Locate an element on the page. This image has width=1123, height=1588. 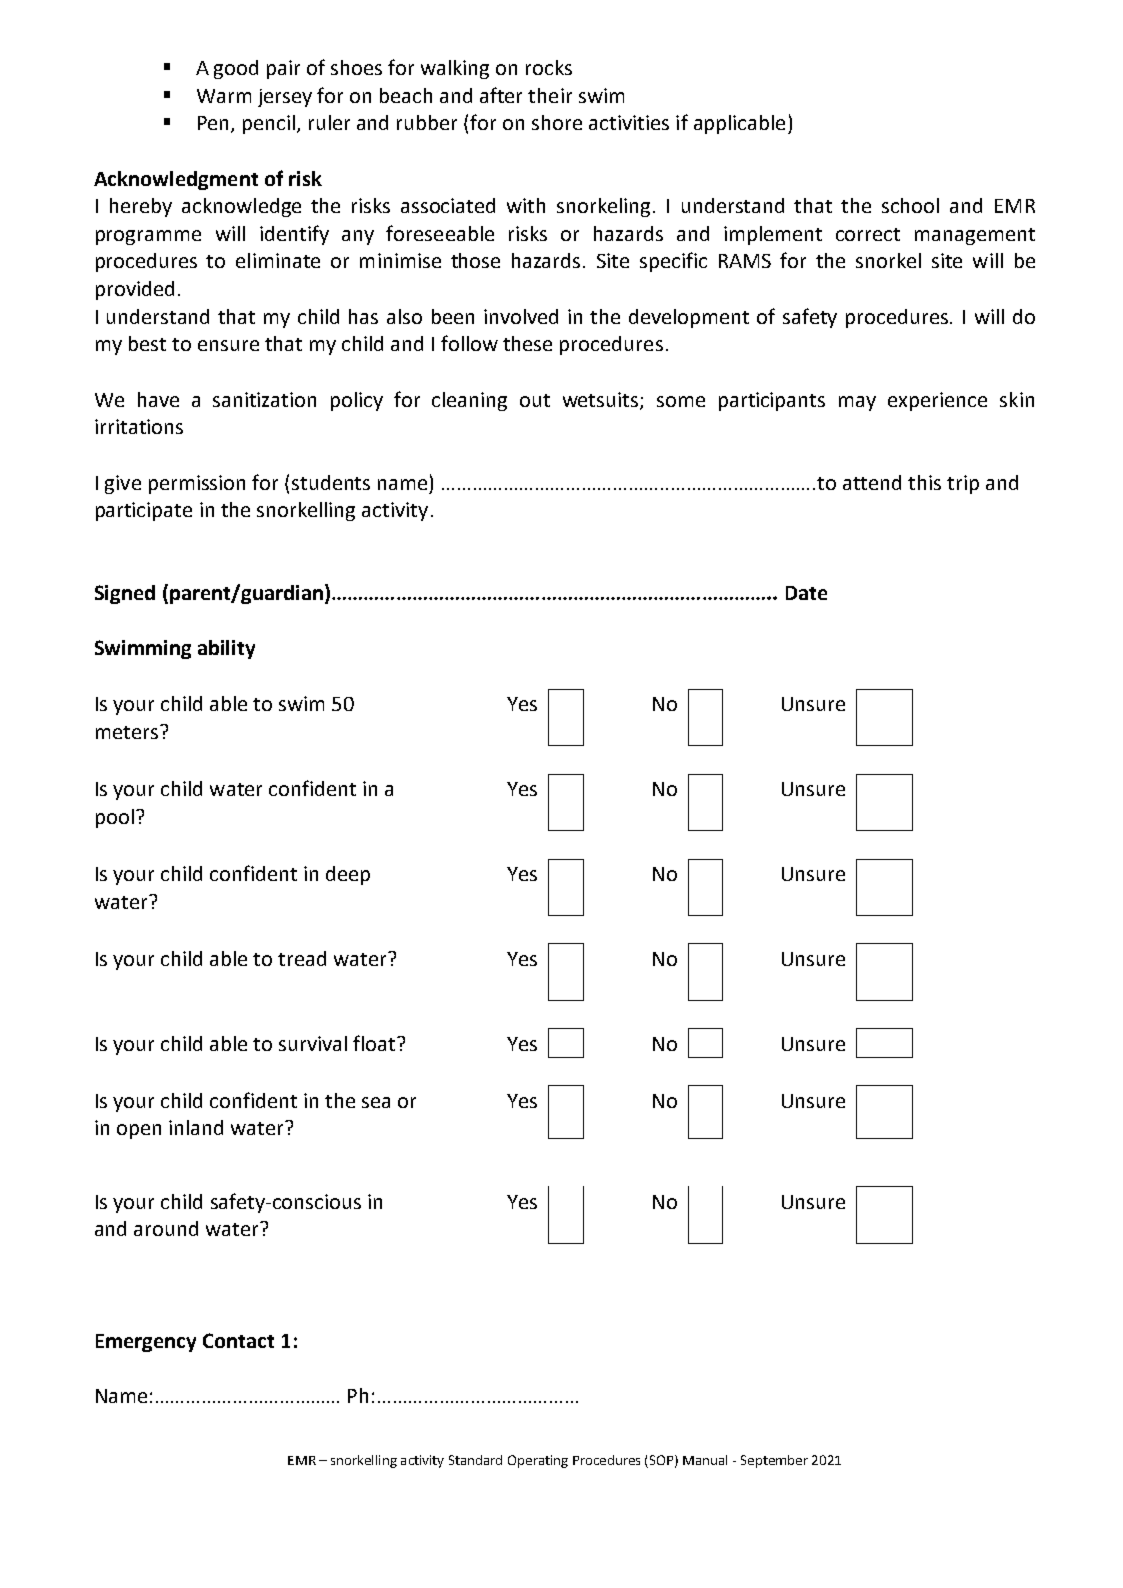
Contact is located at coordinates (238, 1340).
